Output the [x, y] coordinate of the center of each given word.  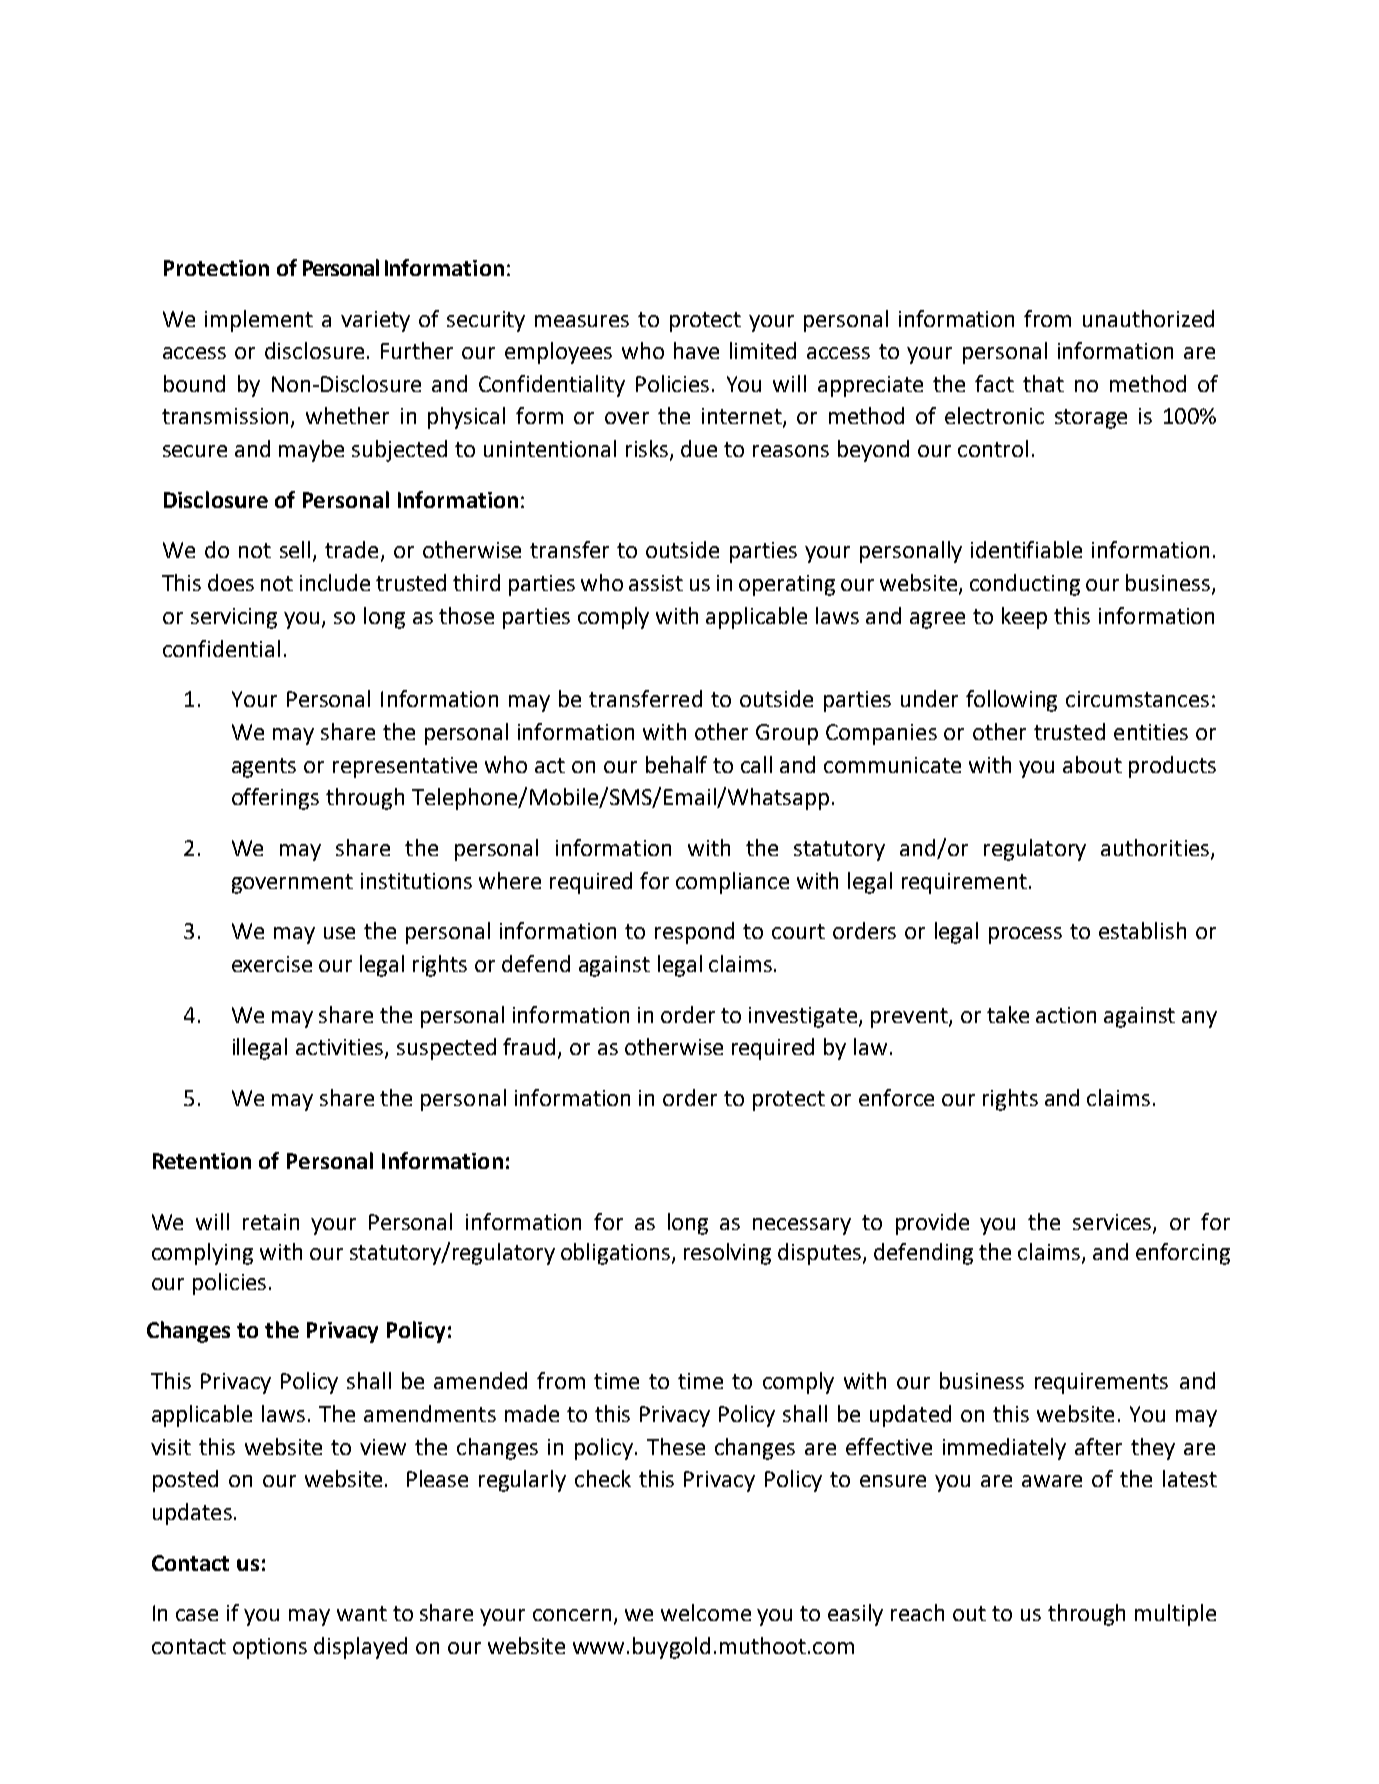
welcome [706, 1612]
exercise [272, 964]
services [1113, 1223]
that [1043, 383]
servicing [234, 618]
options [270, 1648]
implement [259, 321]
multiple [1175, 1615]
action [1066, 1015]
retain [271, 1222]
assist [656, 583]
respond [694, 933]
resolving [727, 1254]
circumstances [1137, 699]
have [696, 350]
